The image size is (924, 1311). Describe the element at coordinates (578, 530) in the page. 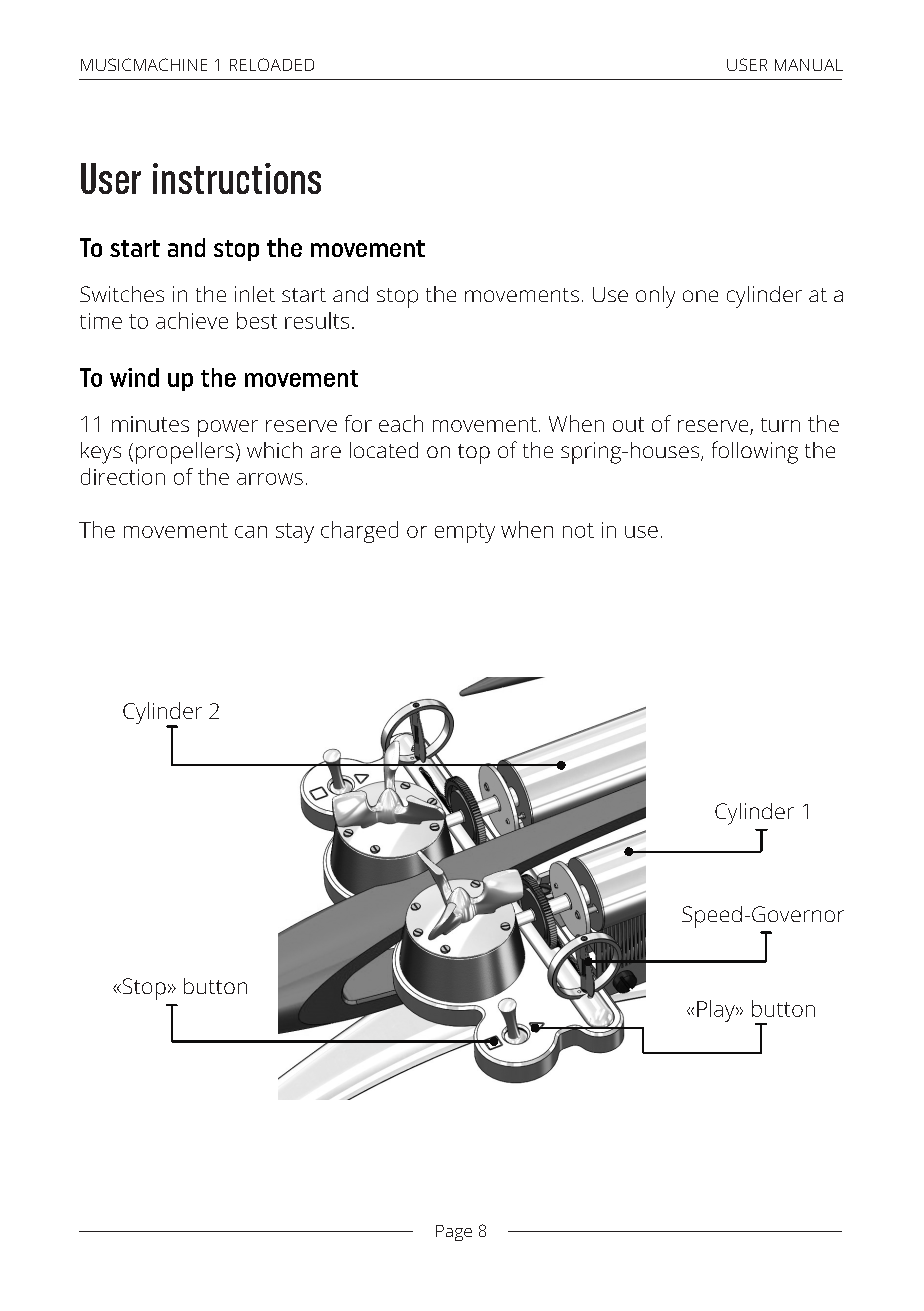

I see `not` at that location.
